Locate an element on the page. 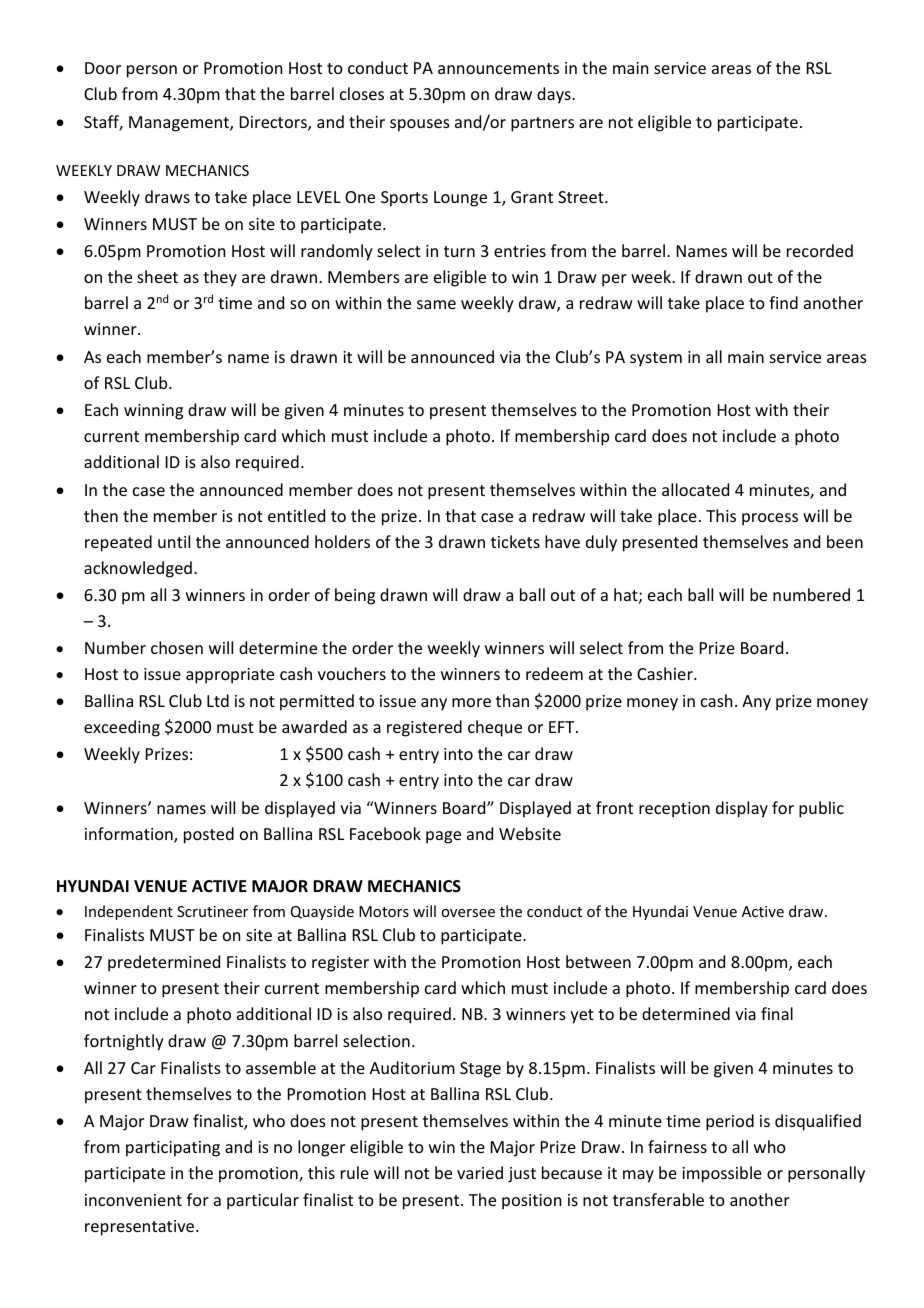 The image size is (924, 1308). participating is located at coordinates (173, 1149).
